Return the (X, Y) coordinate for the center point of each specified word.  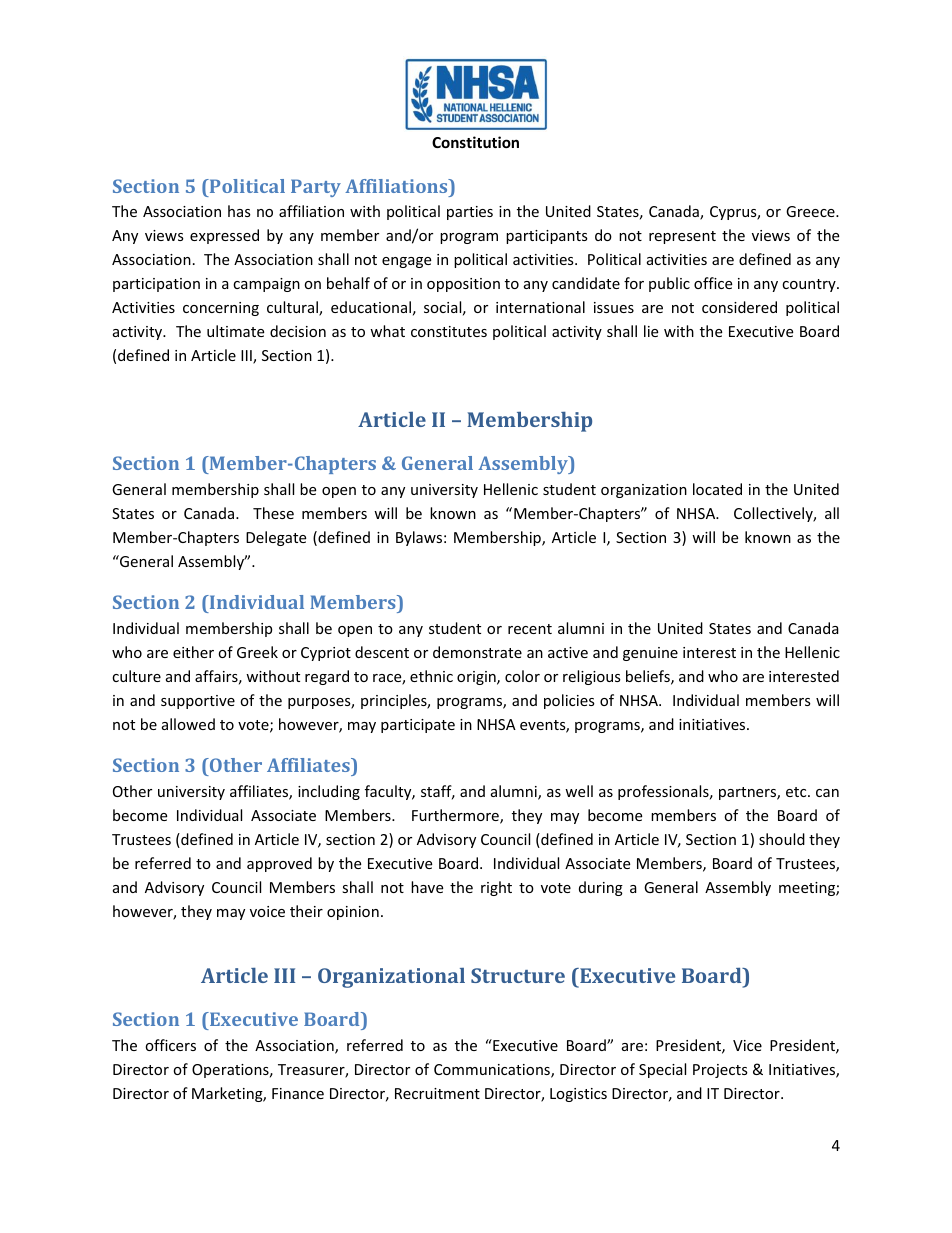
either (193, 652)
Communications (493, 1071)
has (239, 211)
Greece (811, 211)
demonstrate (477, 652)
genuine (650, 654)
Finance (298, 1093)
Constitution (475, 142)
